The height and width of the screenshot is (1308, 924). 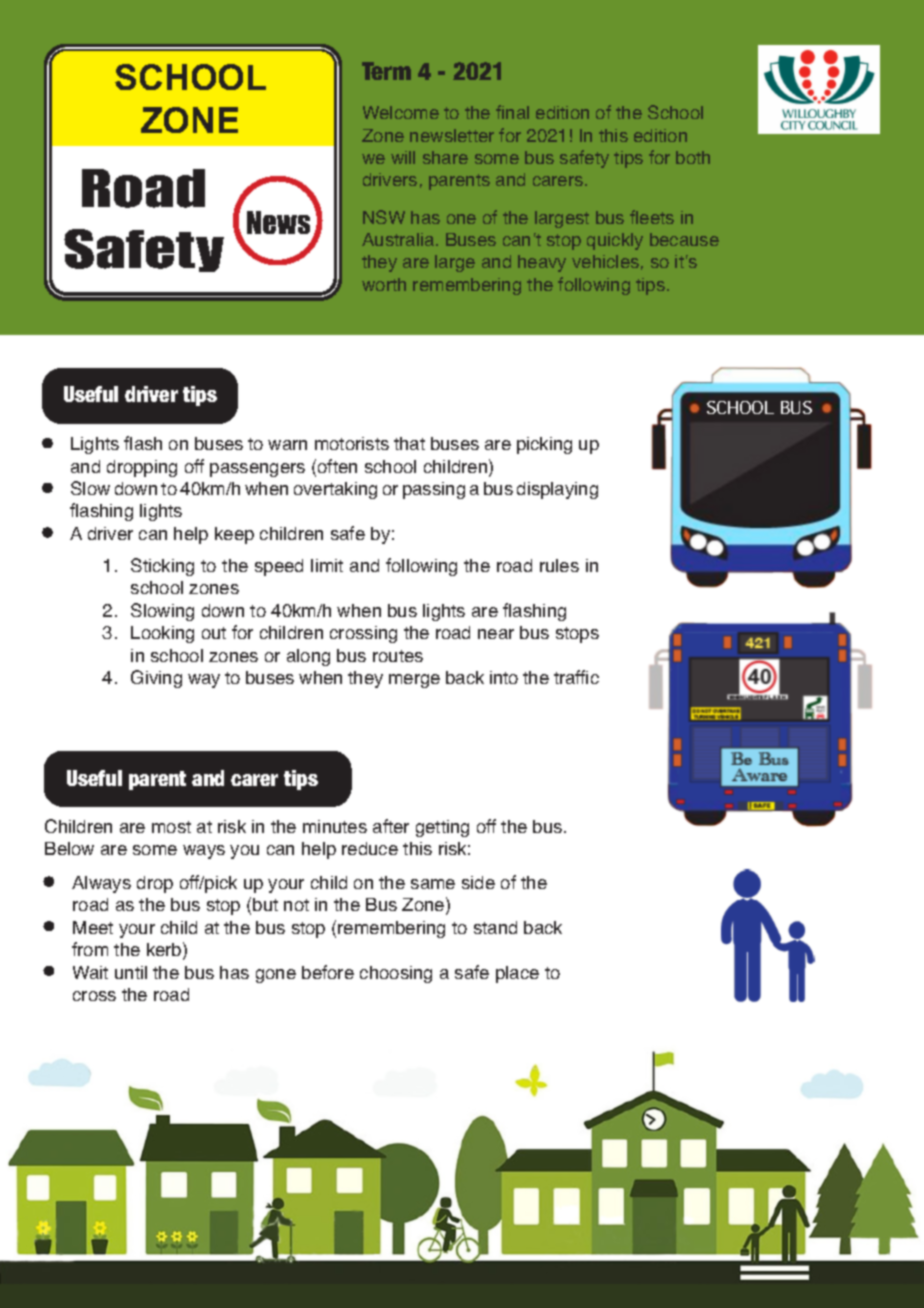 What do you see at coordinates (386, 71) in the screenshot?
I see `Term` at bounding box center [386, 71].
